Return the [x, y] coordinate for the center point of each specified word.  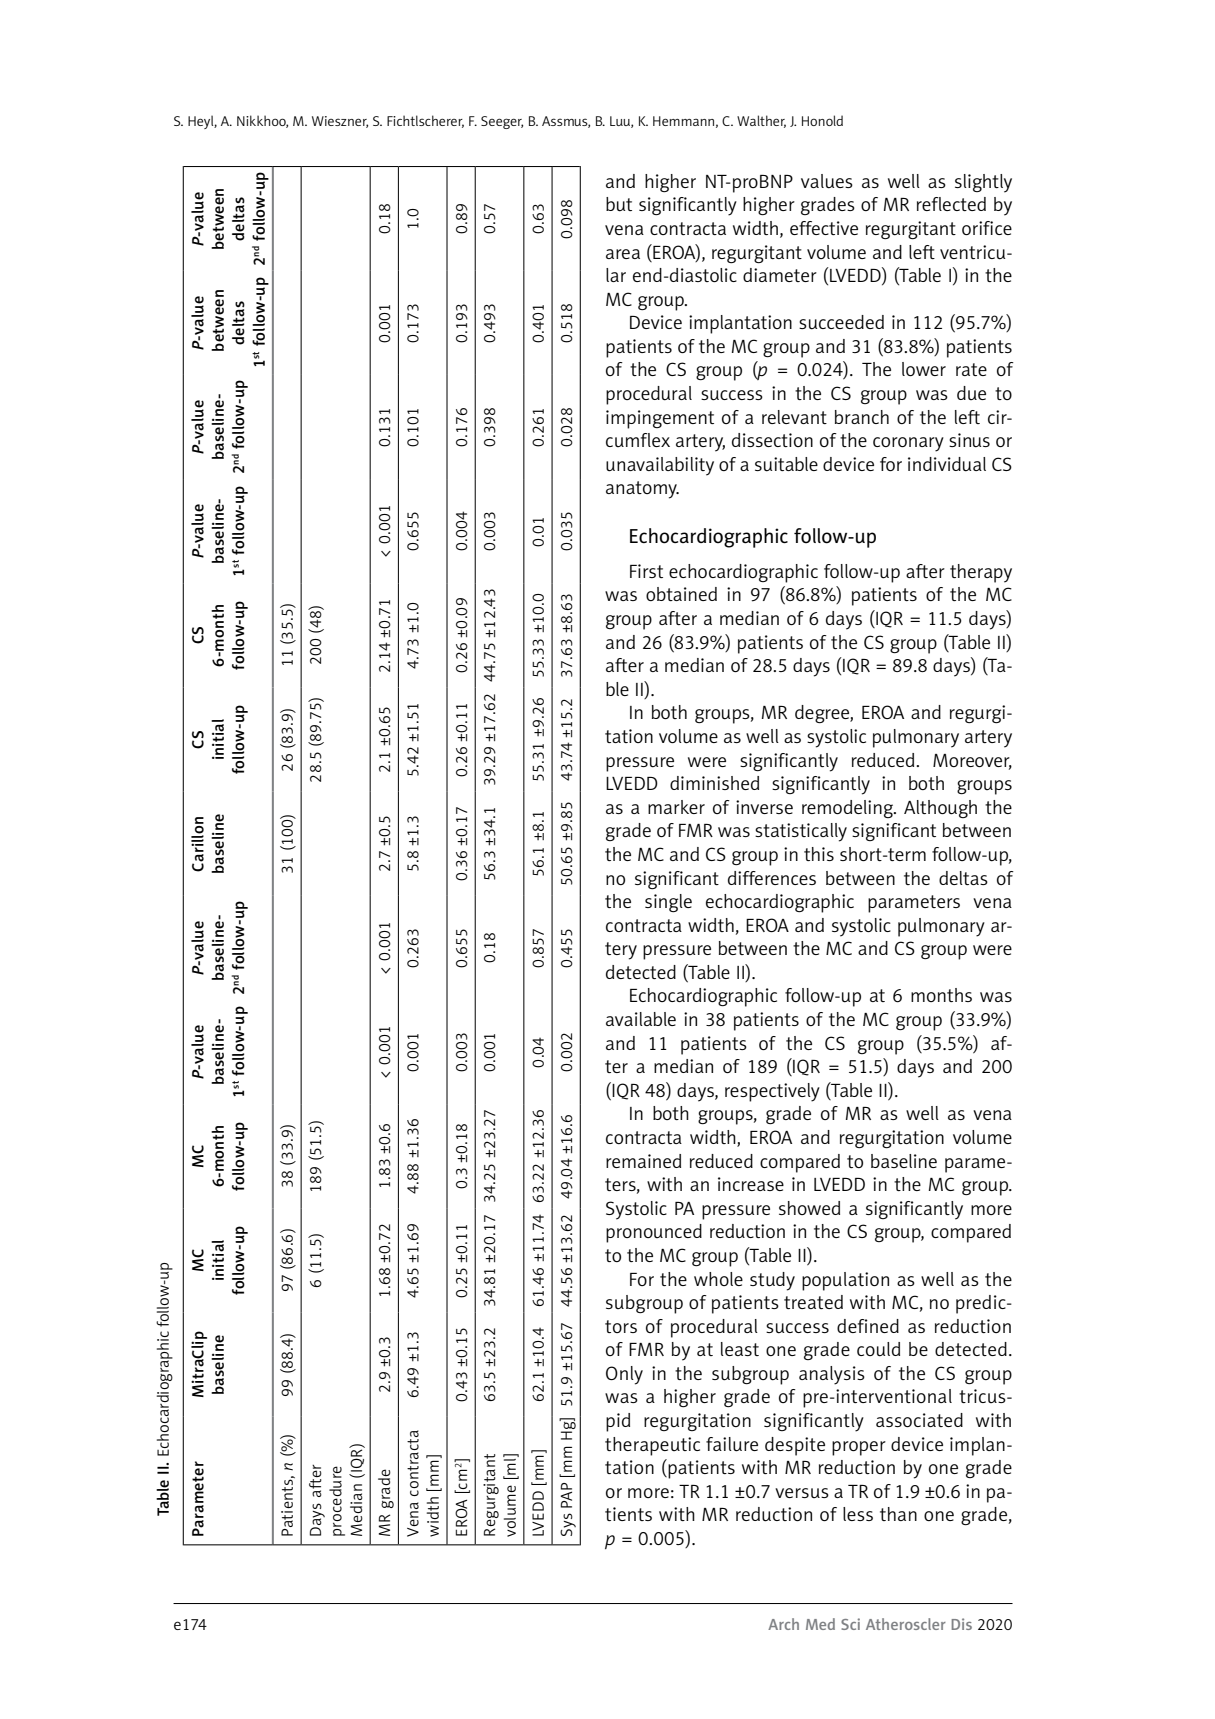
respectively [772, 1092]
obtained [681, 594]
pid [618, 1422]
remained [643, 1161]
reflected [951, 204]
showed [809, 1208]
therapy [981, 573]
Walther [761, 121]
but [619, 204]
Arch [783, 1624]
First [646, 571]
